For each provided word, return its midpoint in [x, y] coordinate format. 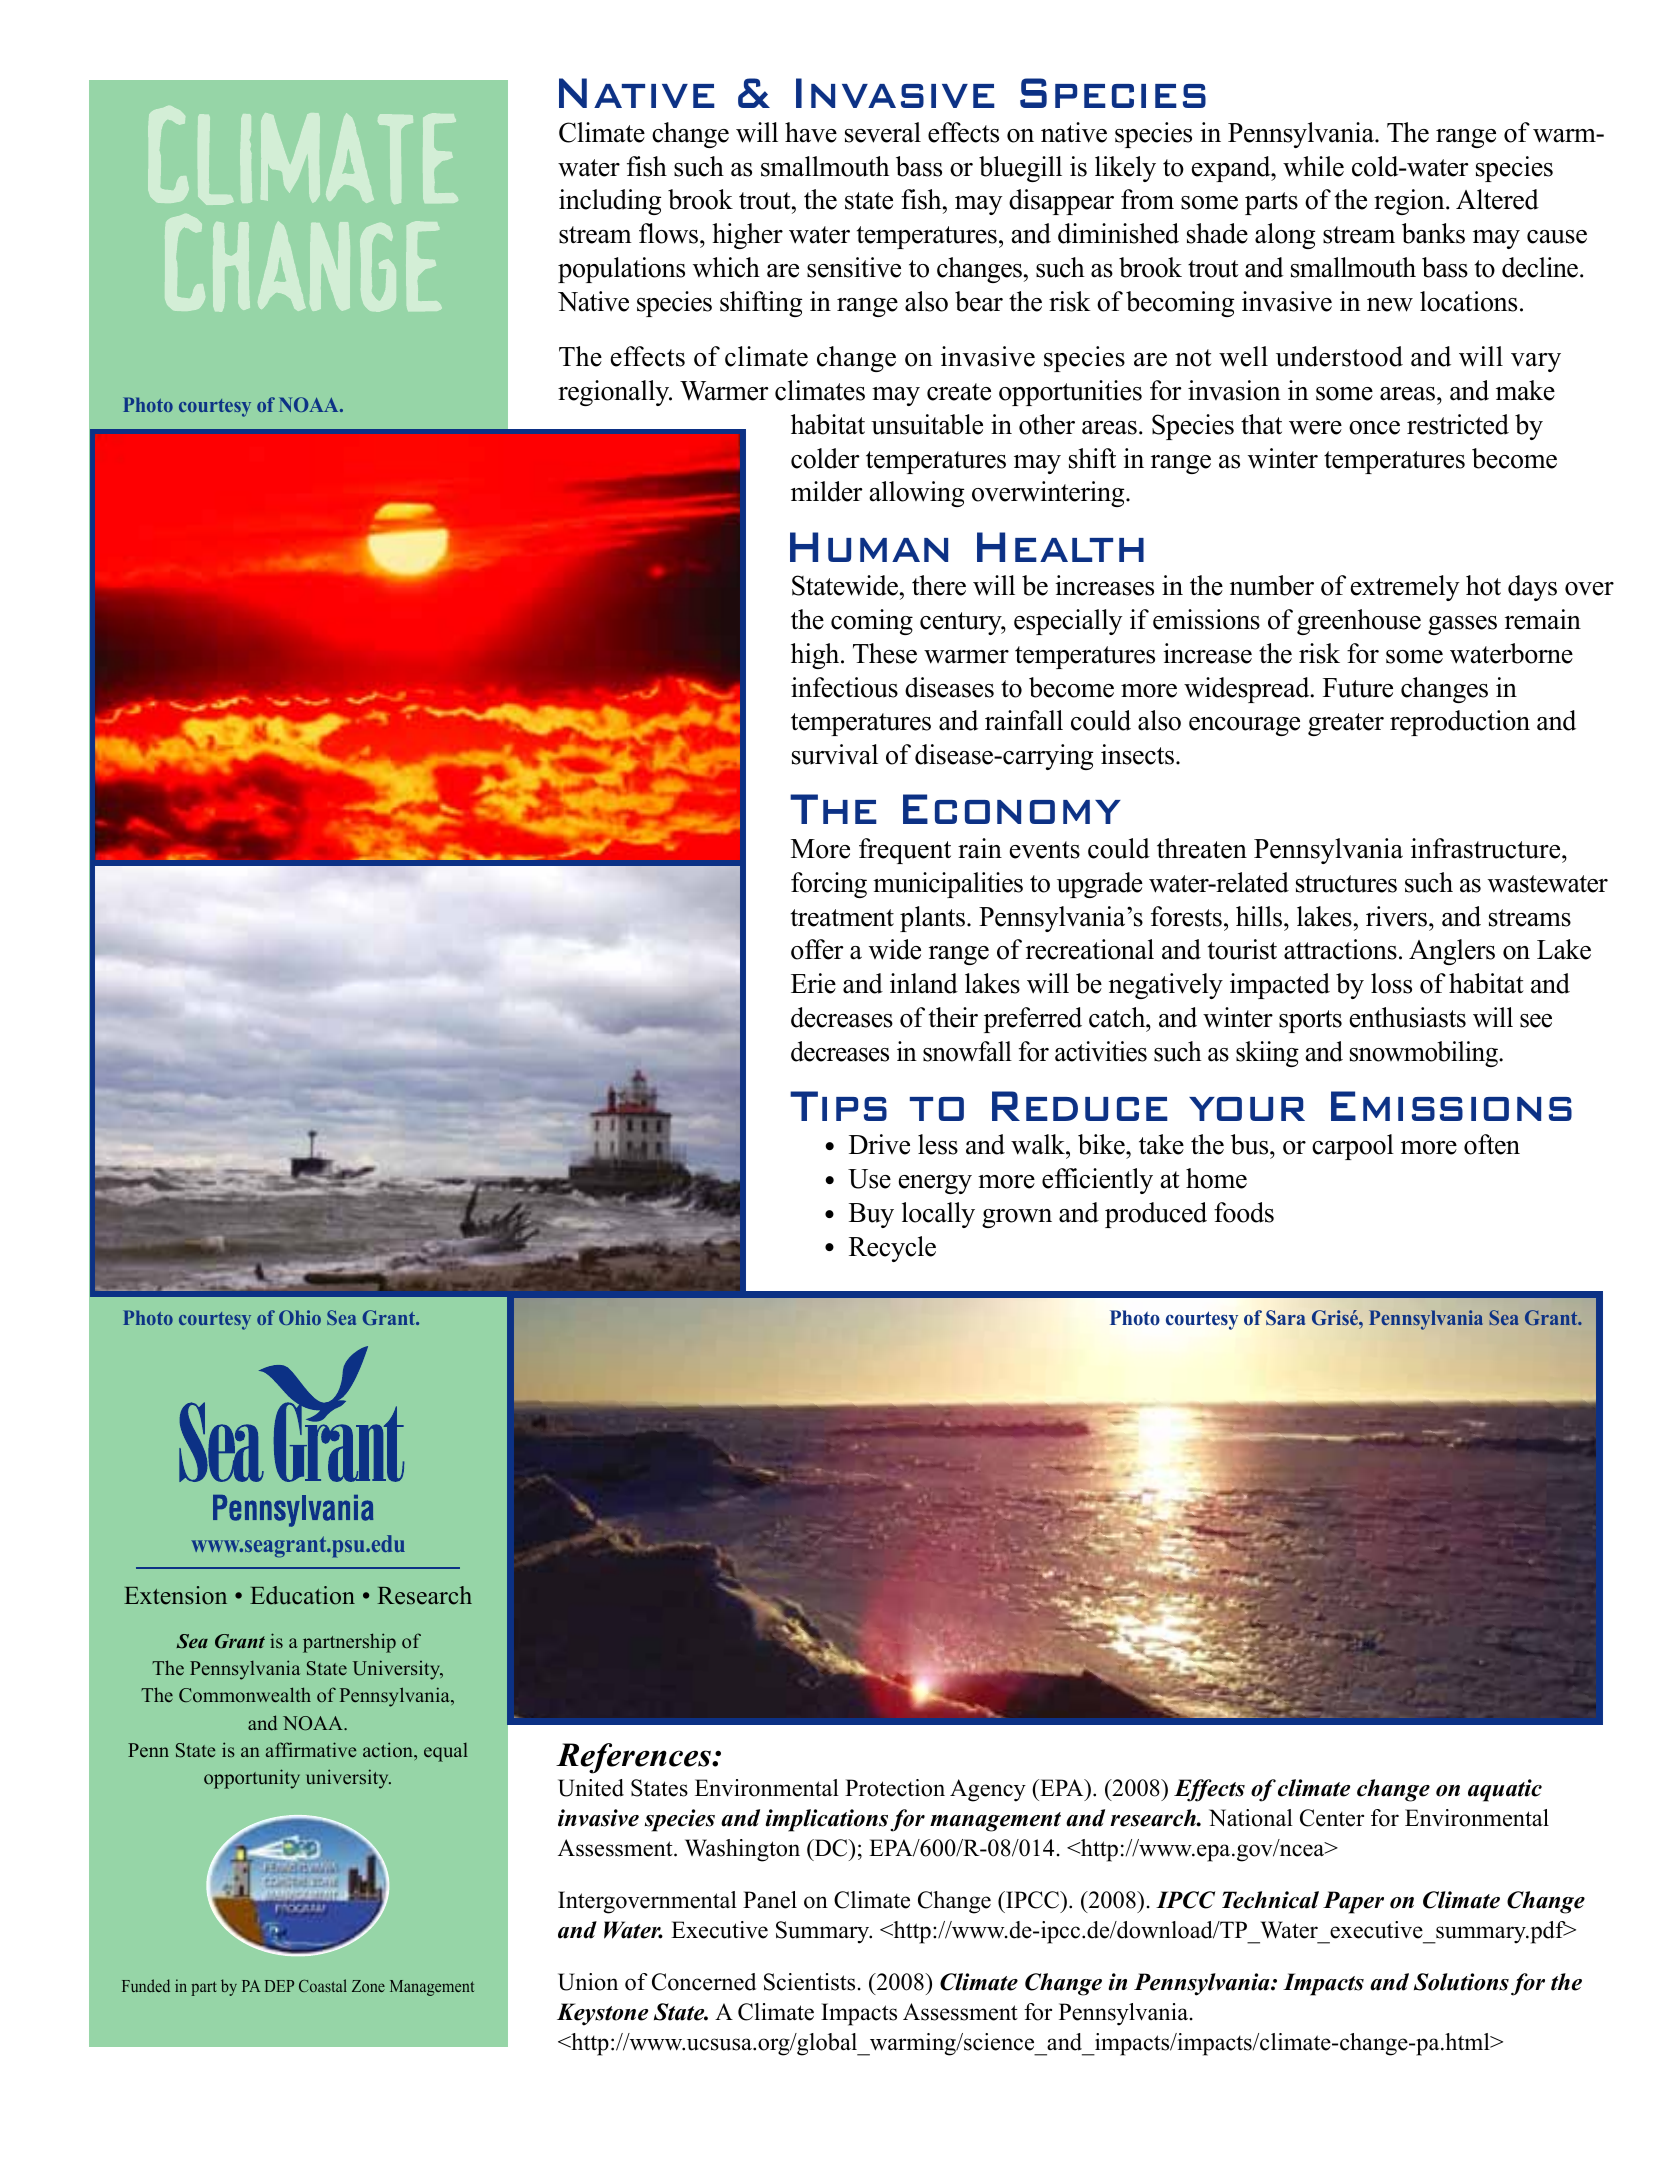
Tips [838, 1106]
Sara [1286, 1317]
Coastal [323, 1985]
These [885, 653]
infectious [844, 687]
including [610, 202]
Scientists [809, 1982]
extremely [1405, 588]
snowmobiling [1425, 1054]
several [883, 132]
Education [302, 1595]
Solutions [1461, 1982]
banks [1433, 233]
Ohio [300, 1317]
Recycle [892, 1249]
